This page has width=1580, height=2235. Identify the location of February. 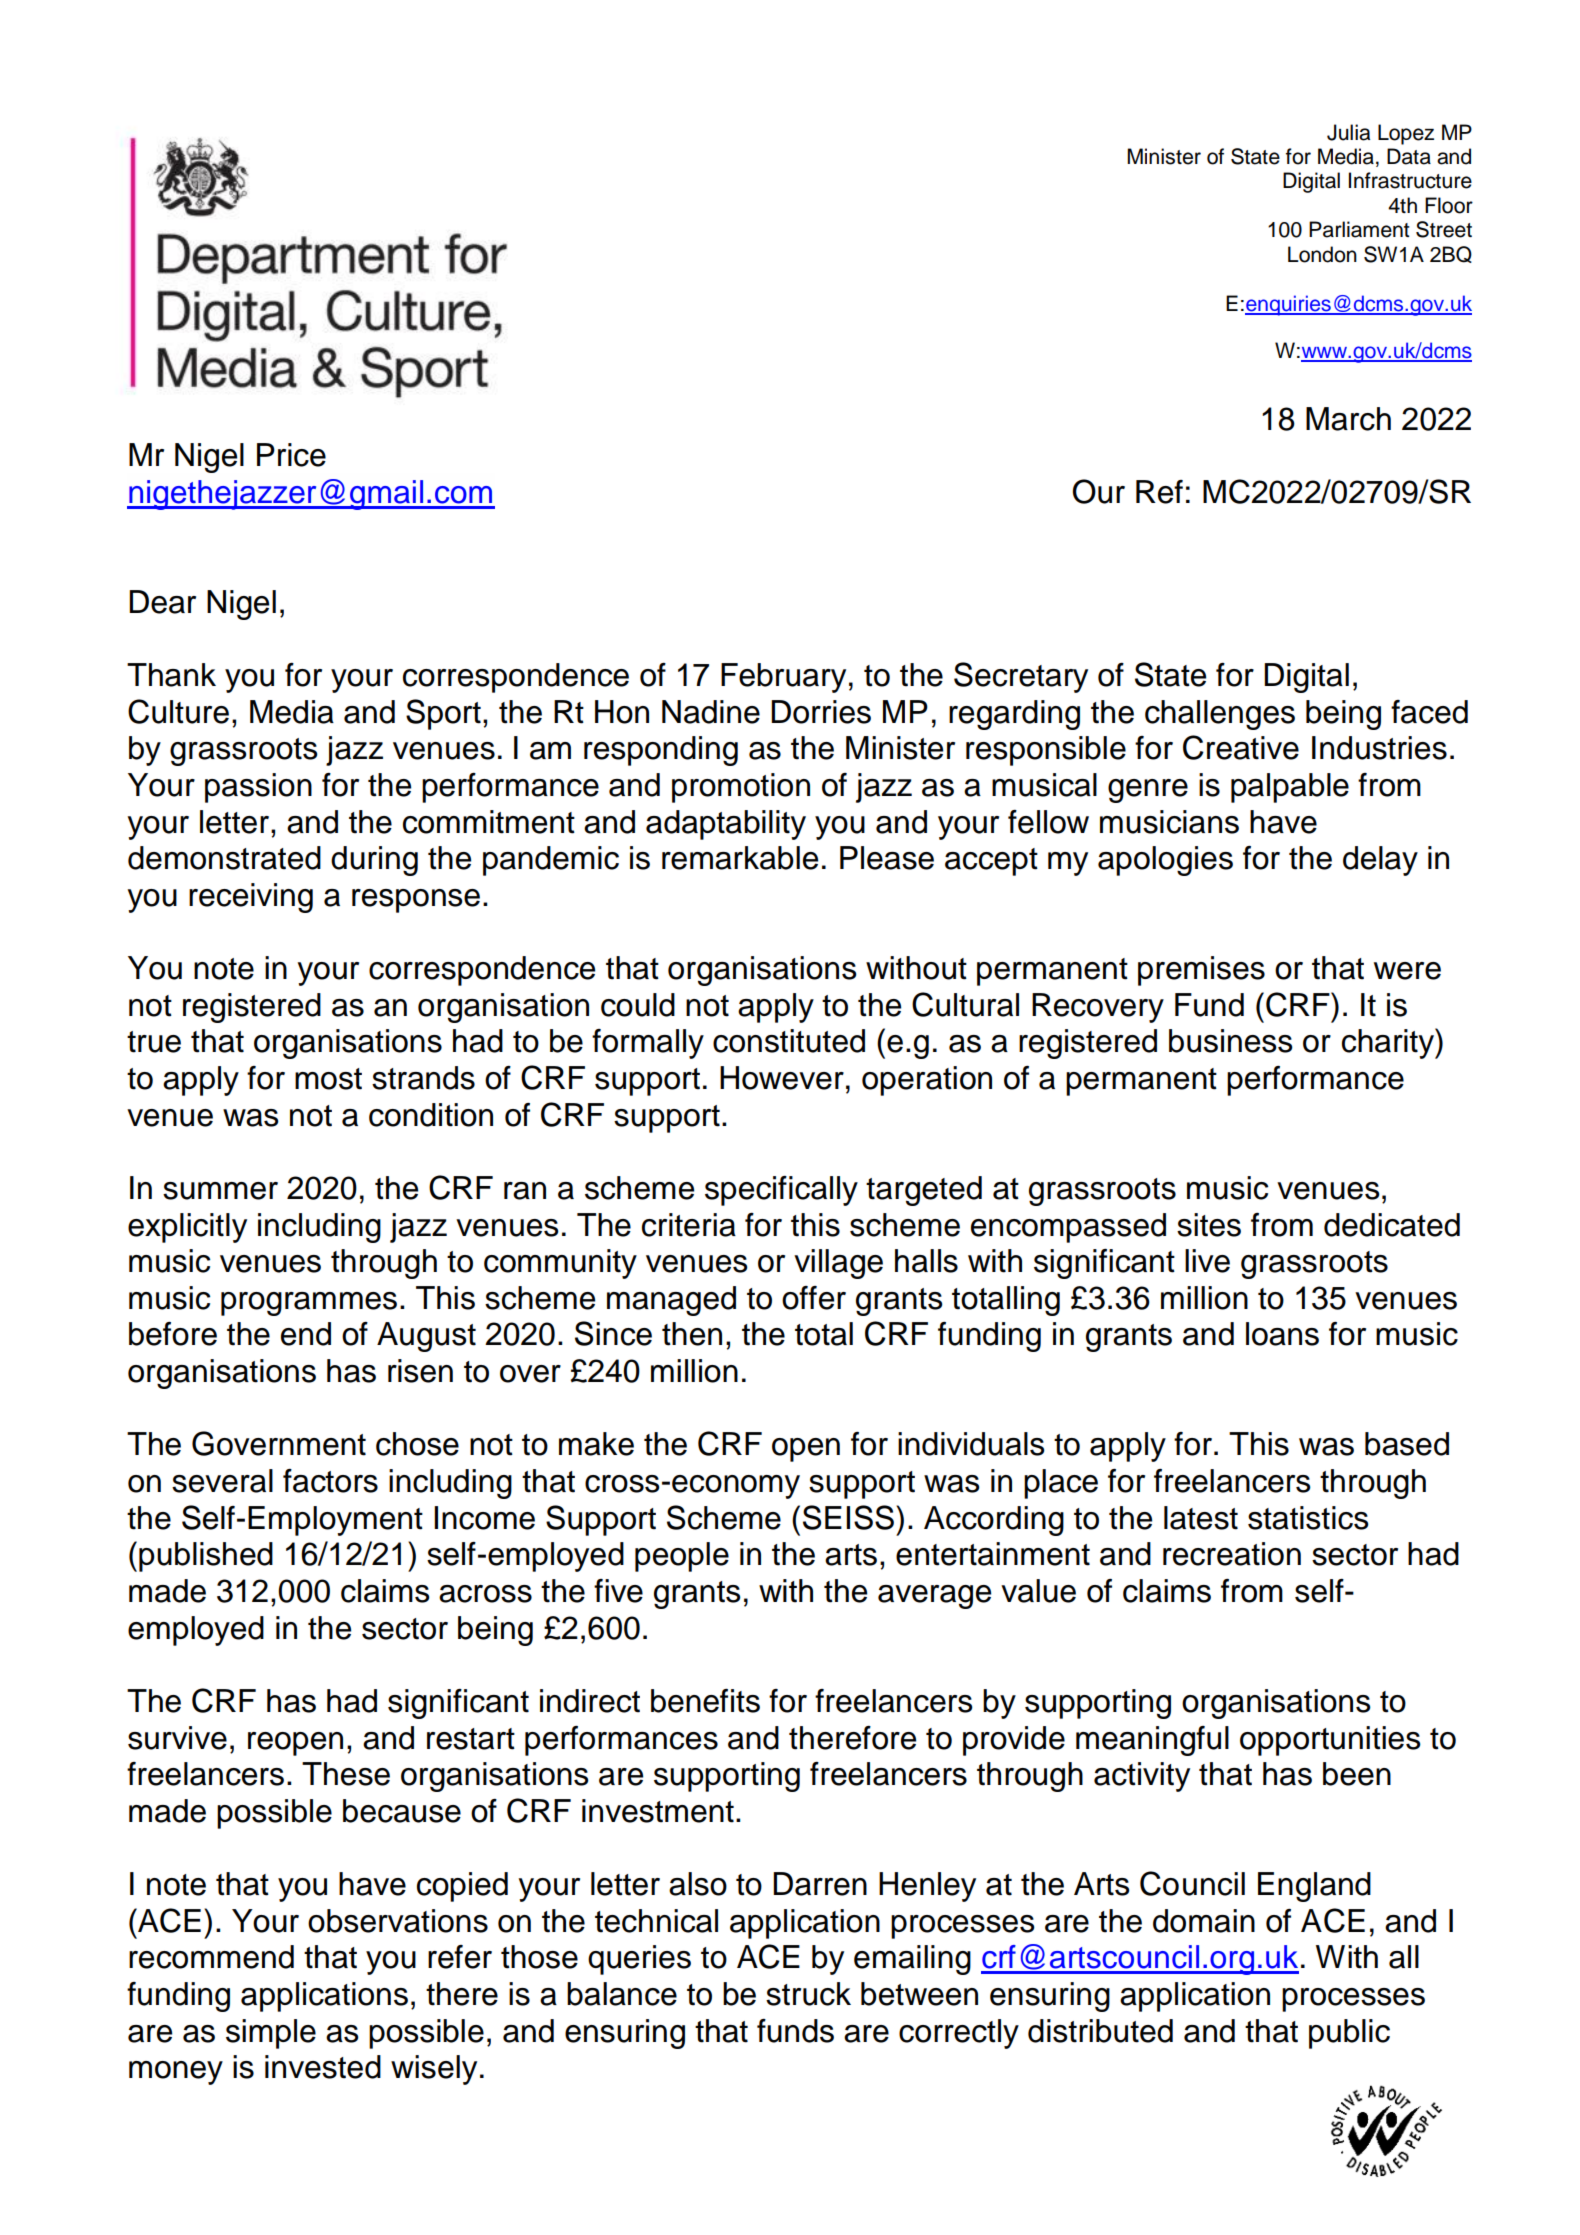
(783, 678).
